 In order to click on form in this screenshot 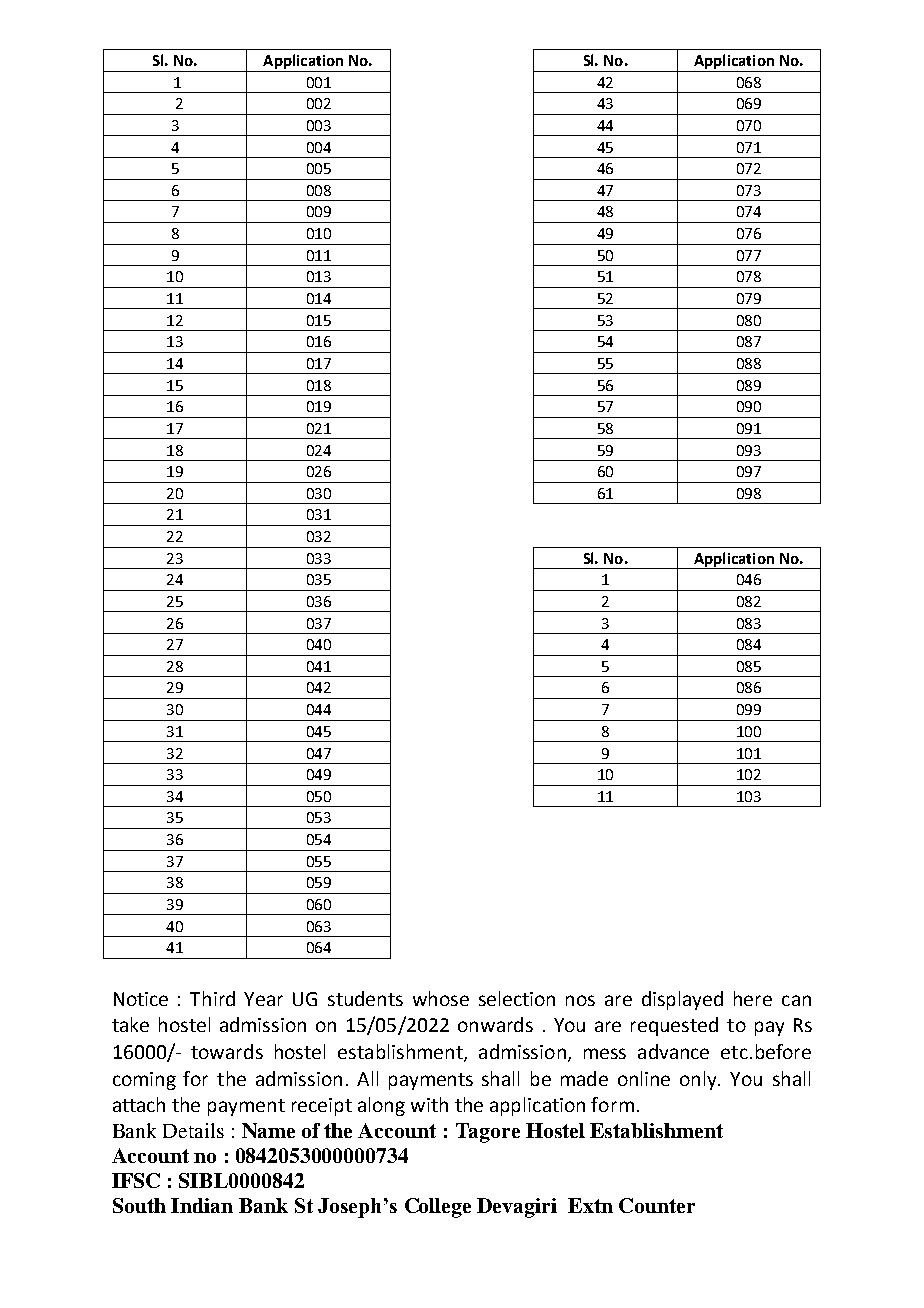, I will do `click(612, 1104)`.
